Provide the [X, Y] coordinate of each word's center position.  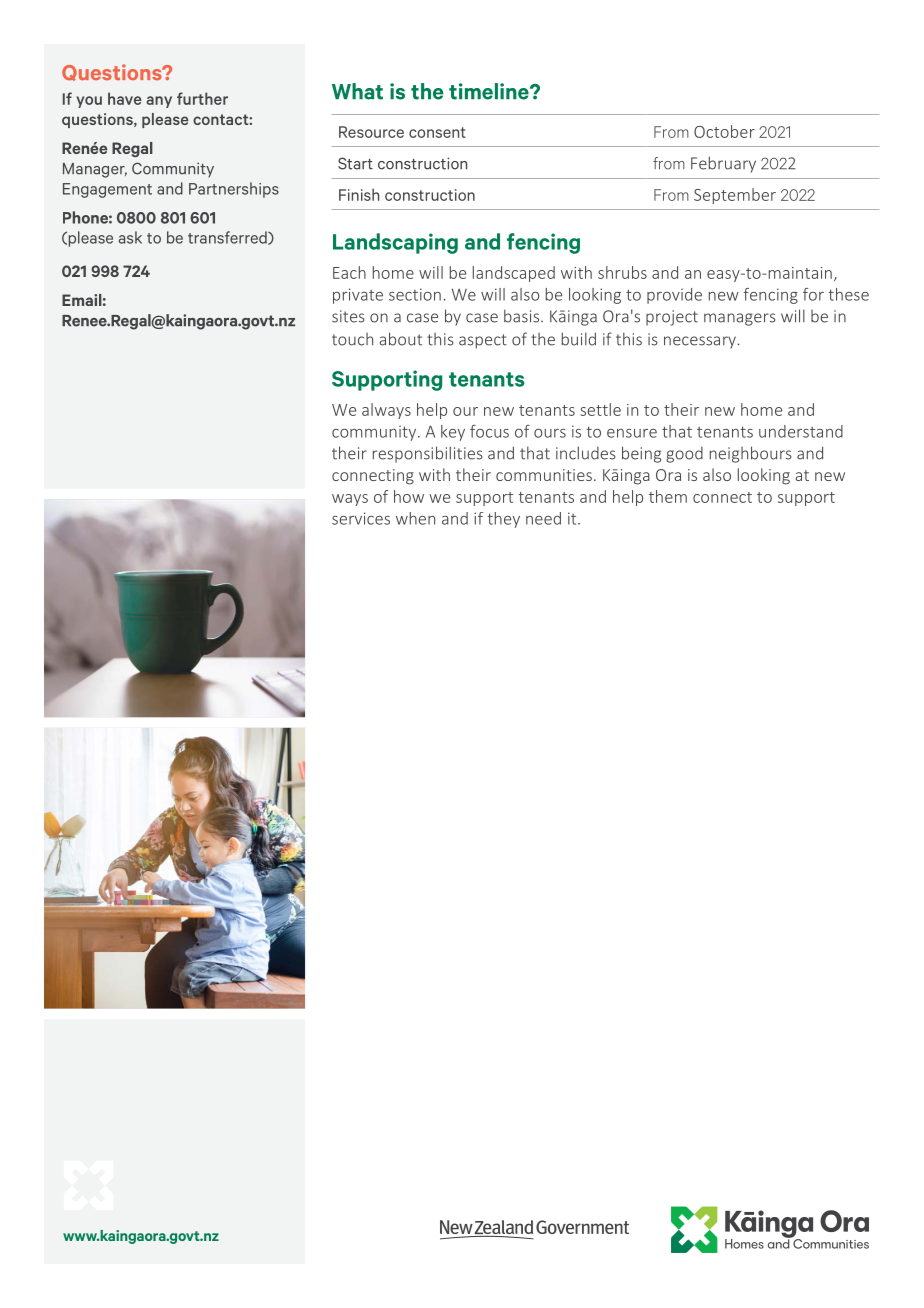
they [503, 520]
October [724, 131]
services [361, 518]
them [668, 496]
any [159, 102]
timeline [490, 91]
